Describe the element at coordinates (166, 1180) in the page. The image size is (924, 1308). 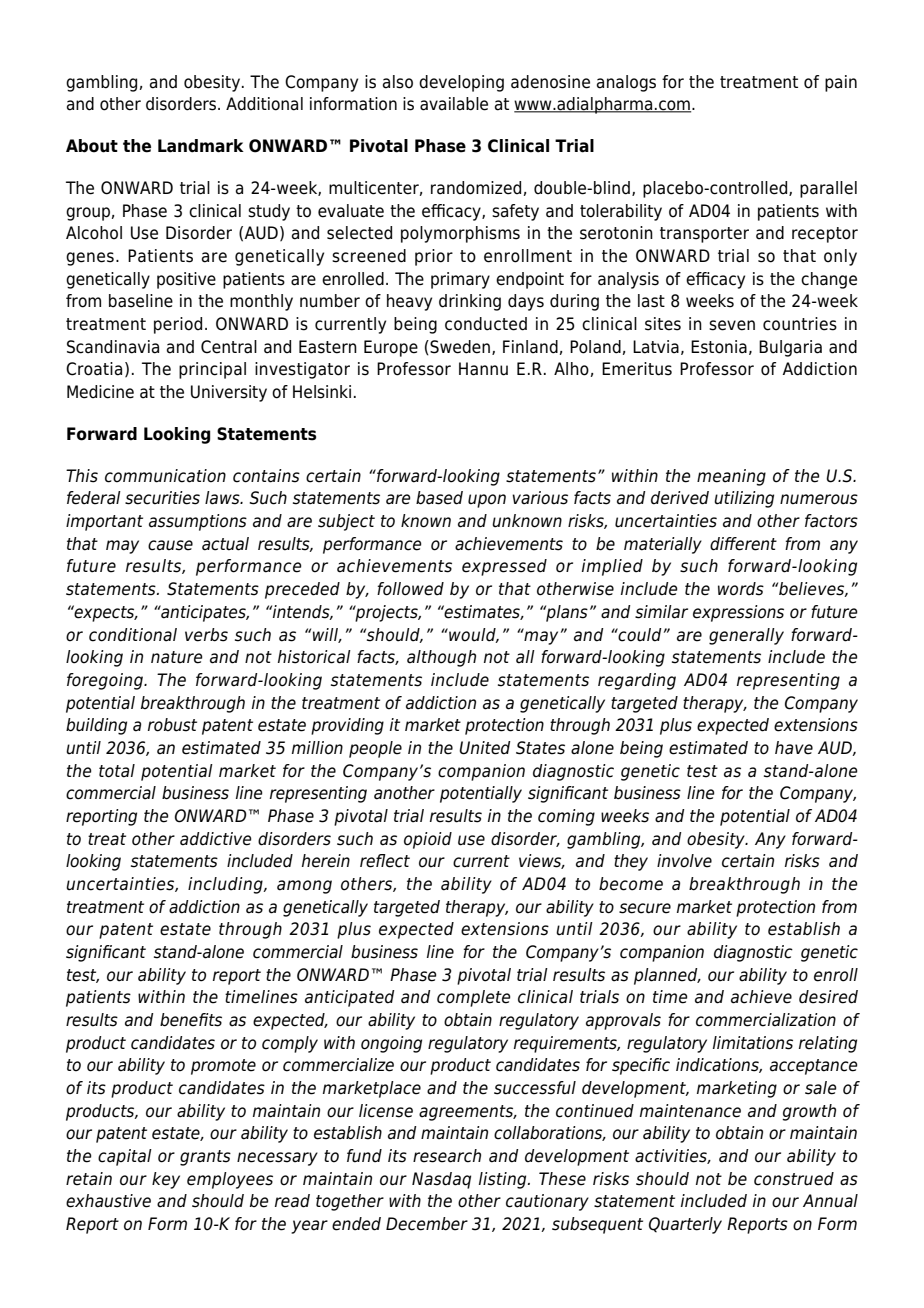
I see `key` at that location.
